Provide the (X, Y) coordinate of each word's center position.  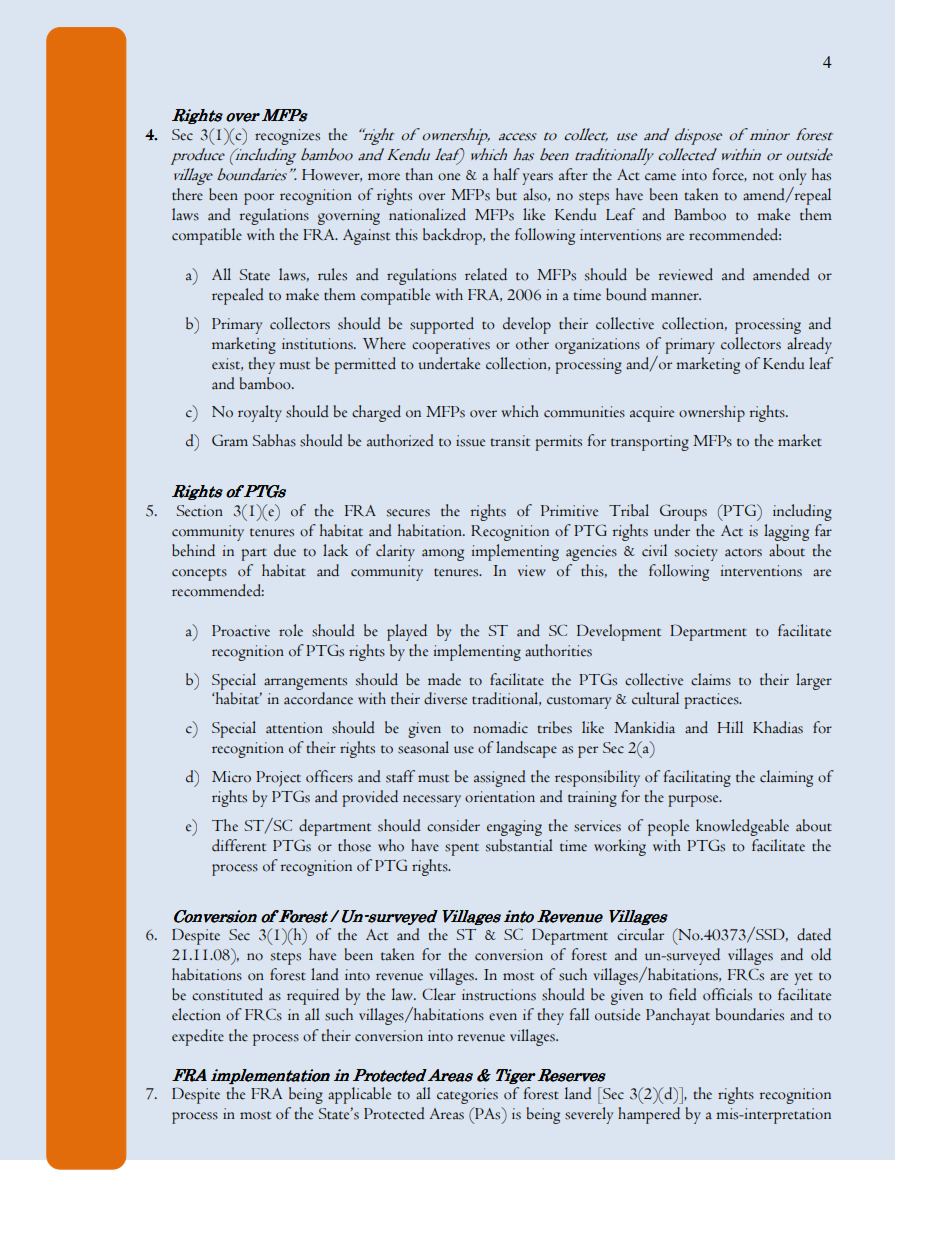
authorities (558, 650)
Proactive (241, 631)
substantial (519, 845)
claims (711, 679)
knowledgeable (742, 827)
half (507, 174)
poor (259, 199)
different (239, 845)
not (763, 176)
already (809, 345)
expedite (198, 1037)
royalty (260, 413)
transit (510, 441)
